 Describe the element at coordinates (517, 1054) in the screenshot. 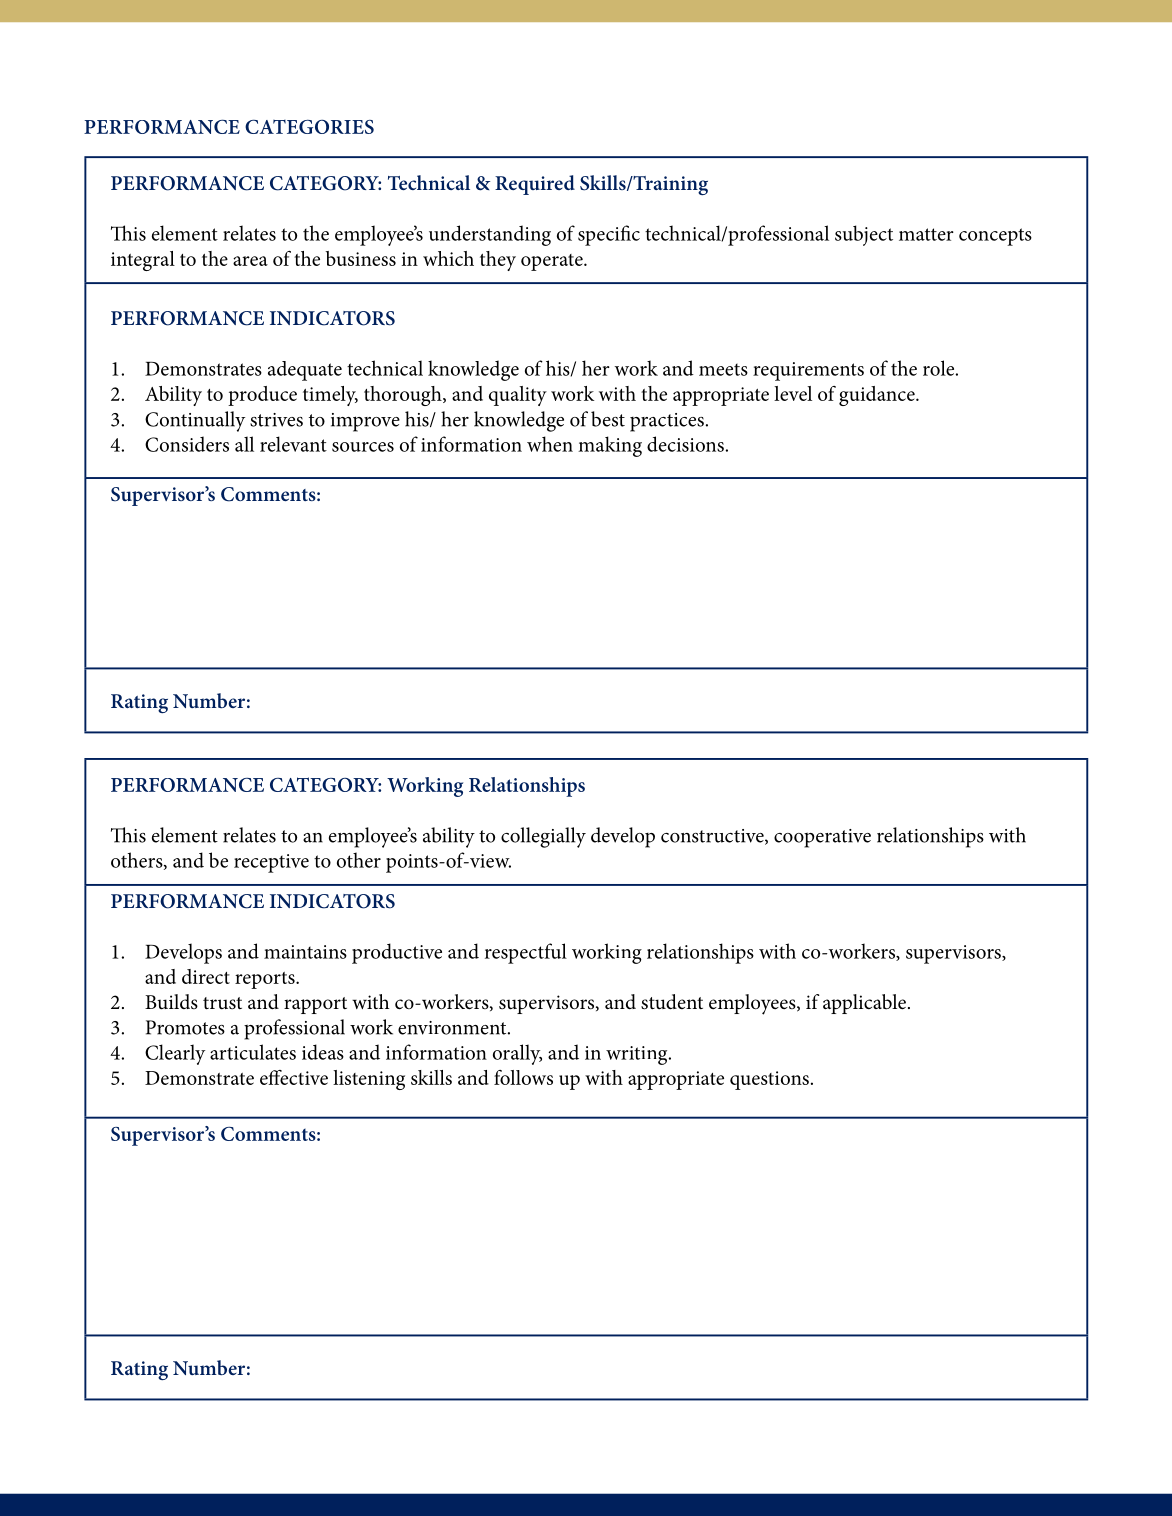

I see `orally` at that location.
